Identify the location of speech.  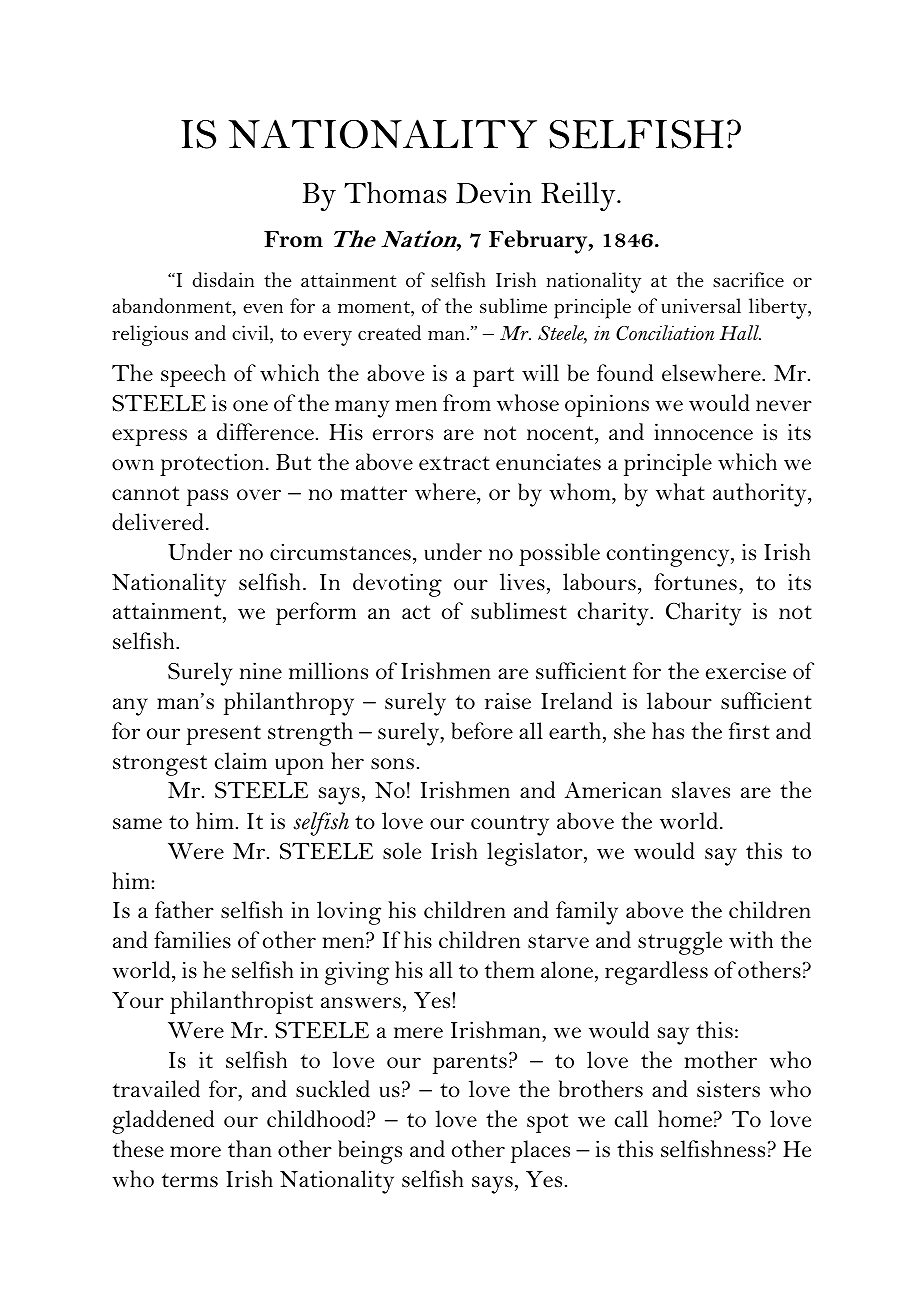
(193, 375).
